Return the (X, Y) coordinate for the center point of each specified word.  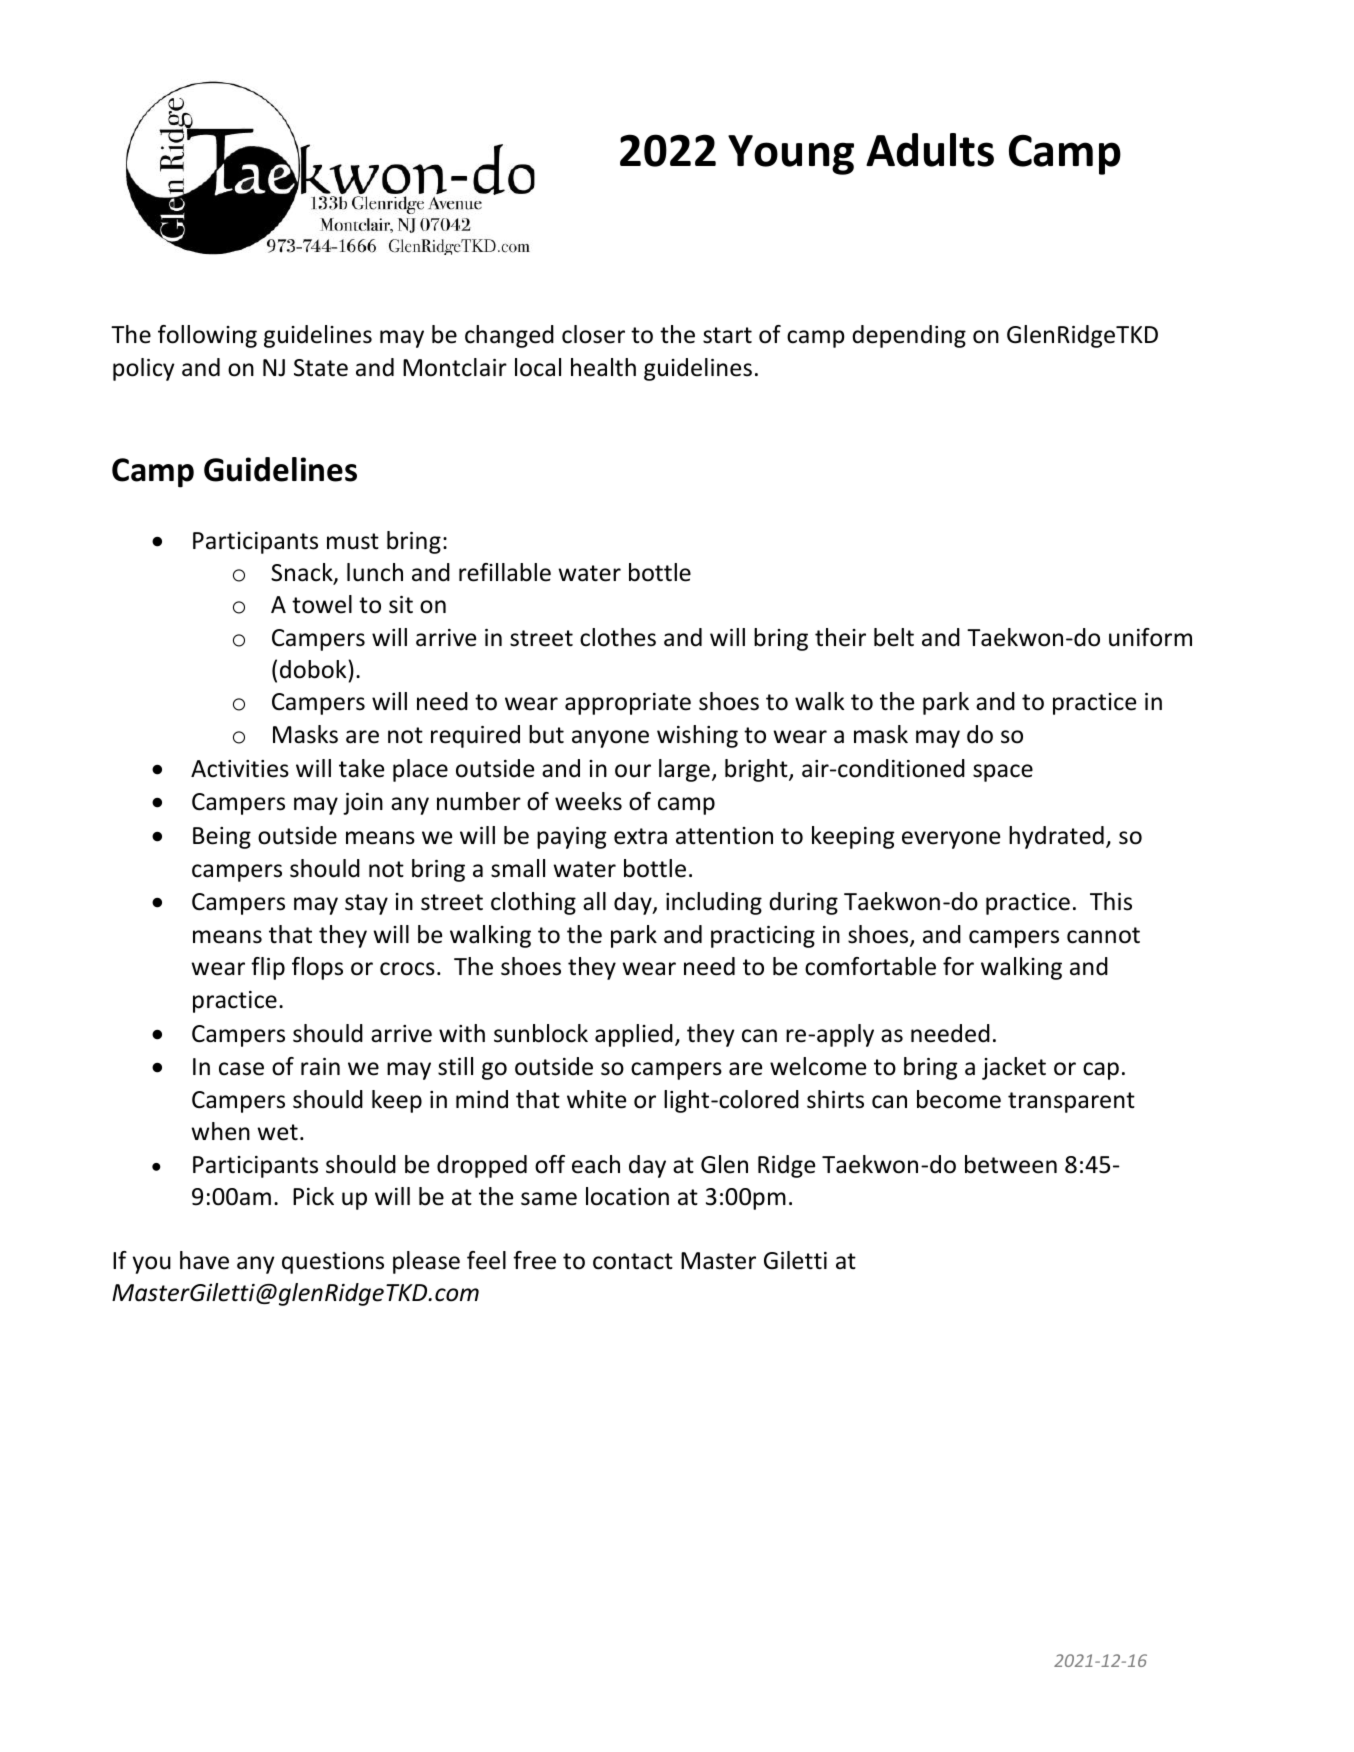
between (1011, 1164)
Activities (240, 769)
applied (634, 1035)
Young (791, 155)
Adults (930, 150)
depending (909, 336)
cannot (1103, 935)
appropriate (628, 704)
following (207, 336)
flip (268, 968)
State (321, 368)
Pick (313, 1196)
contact (633, 1261)
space (1003, 773)
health (603, 367)
